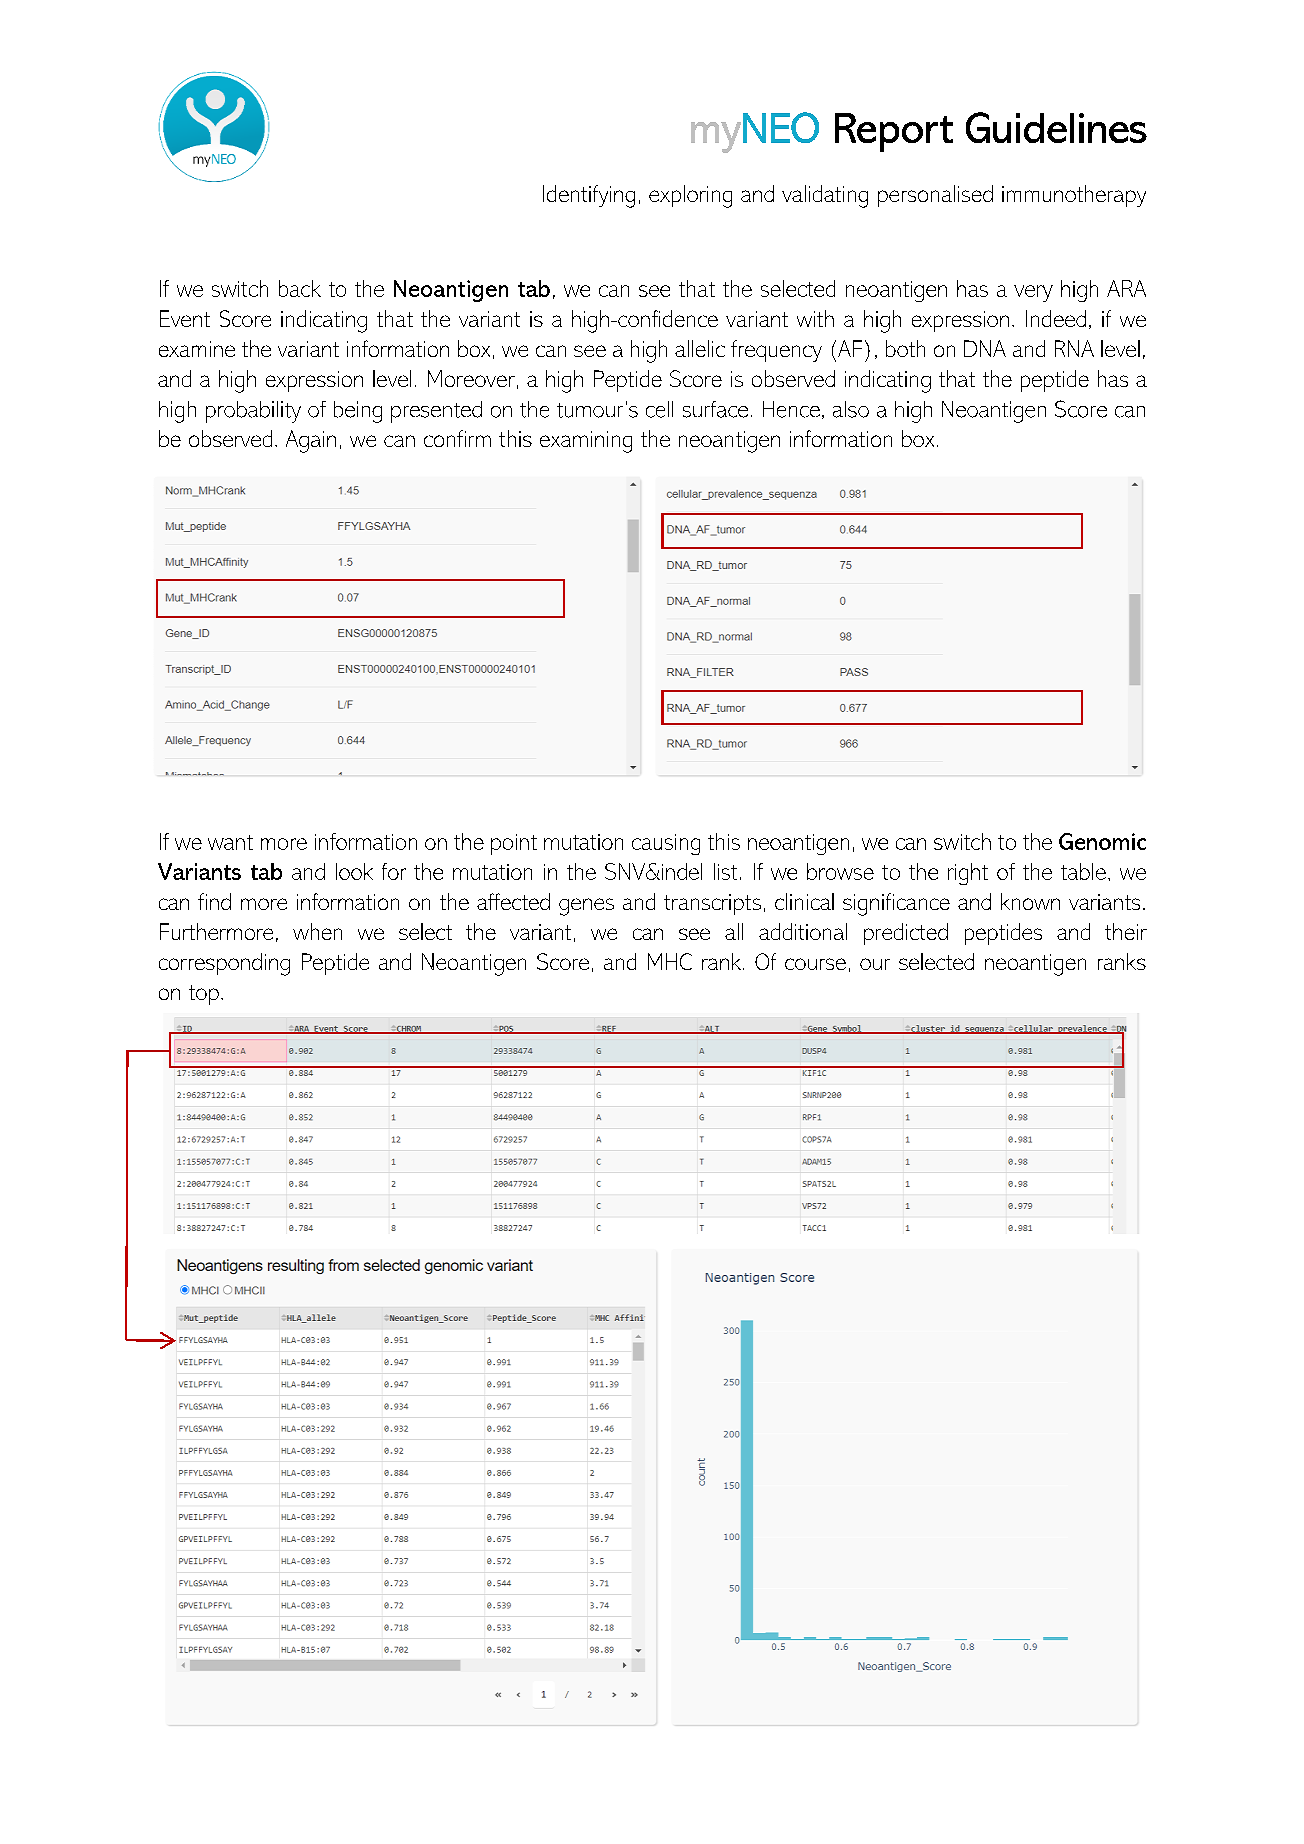 This document has height=1844, width=1304. I want to click on Genomic, so click(1102, 841).
